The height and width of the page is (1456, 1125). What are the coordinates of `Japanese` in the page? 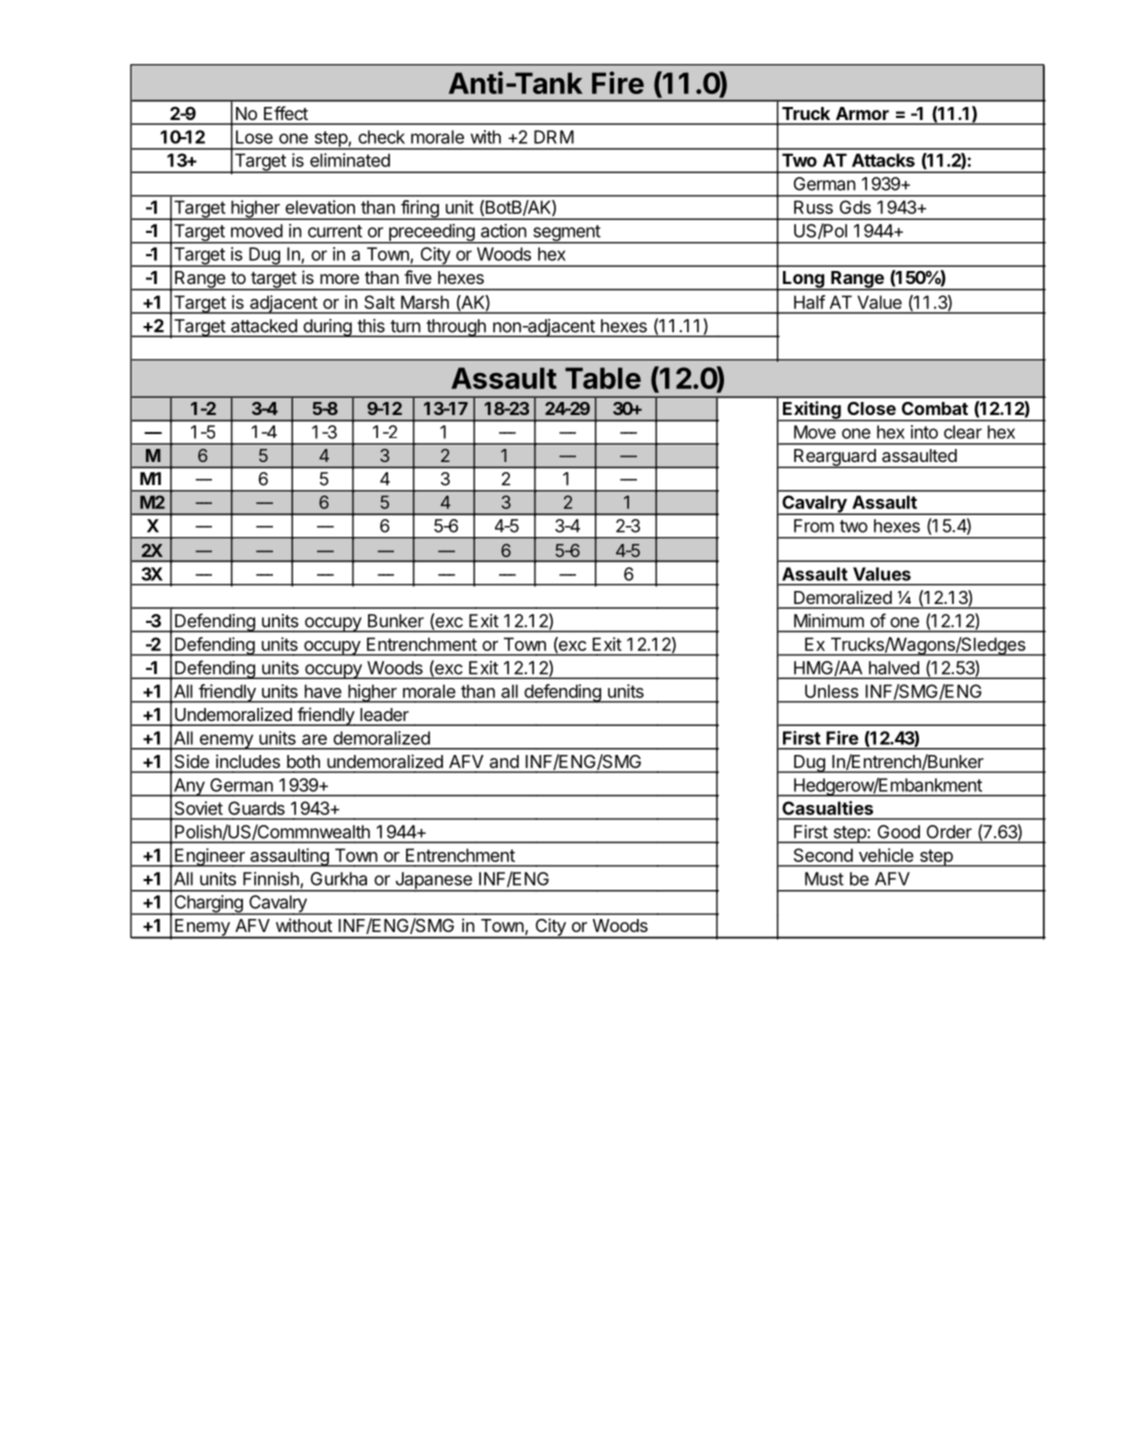 It's located at (432, 882).
